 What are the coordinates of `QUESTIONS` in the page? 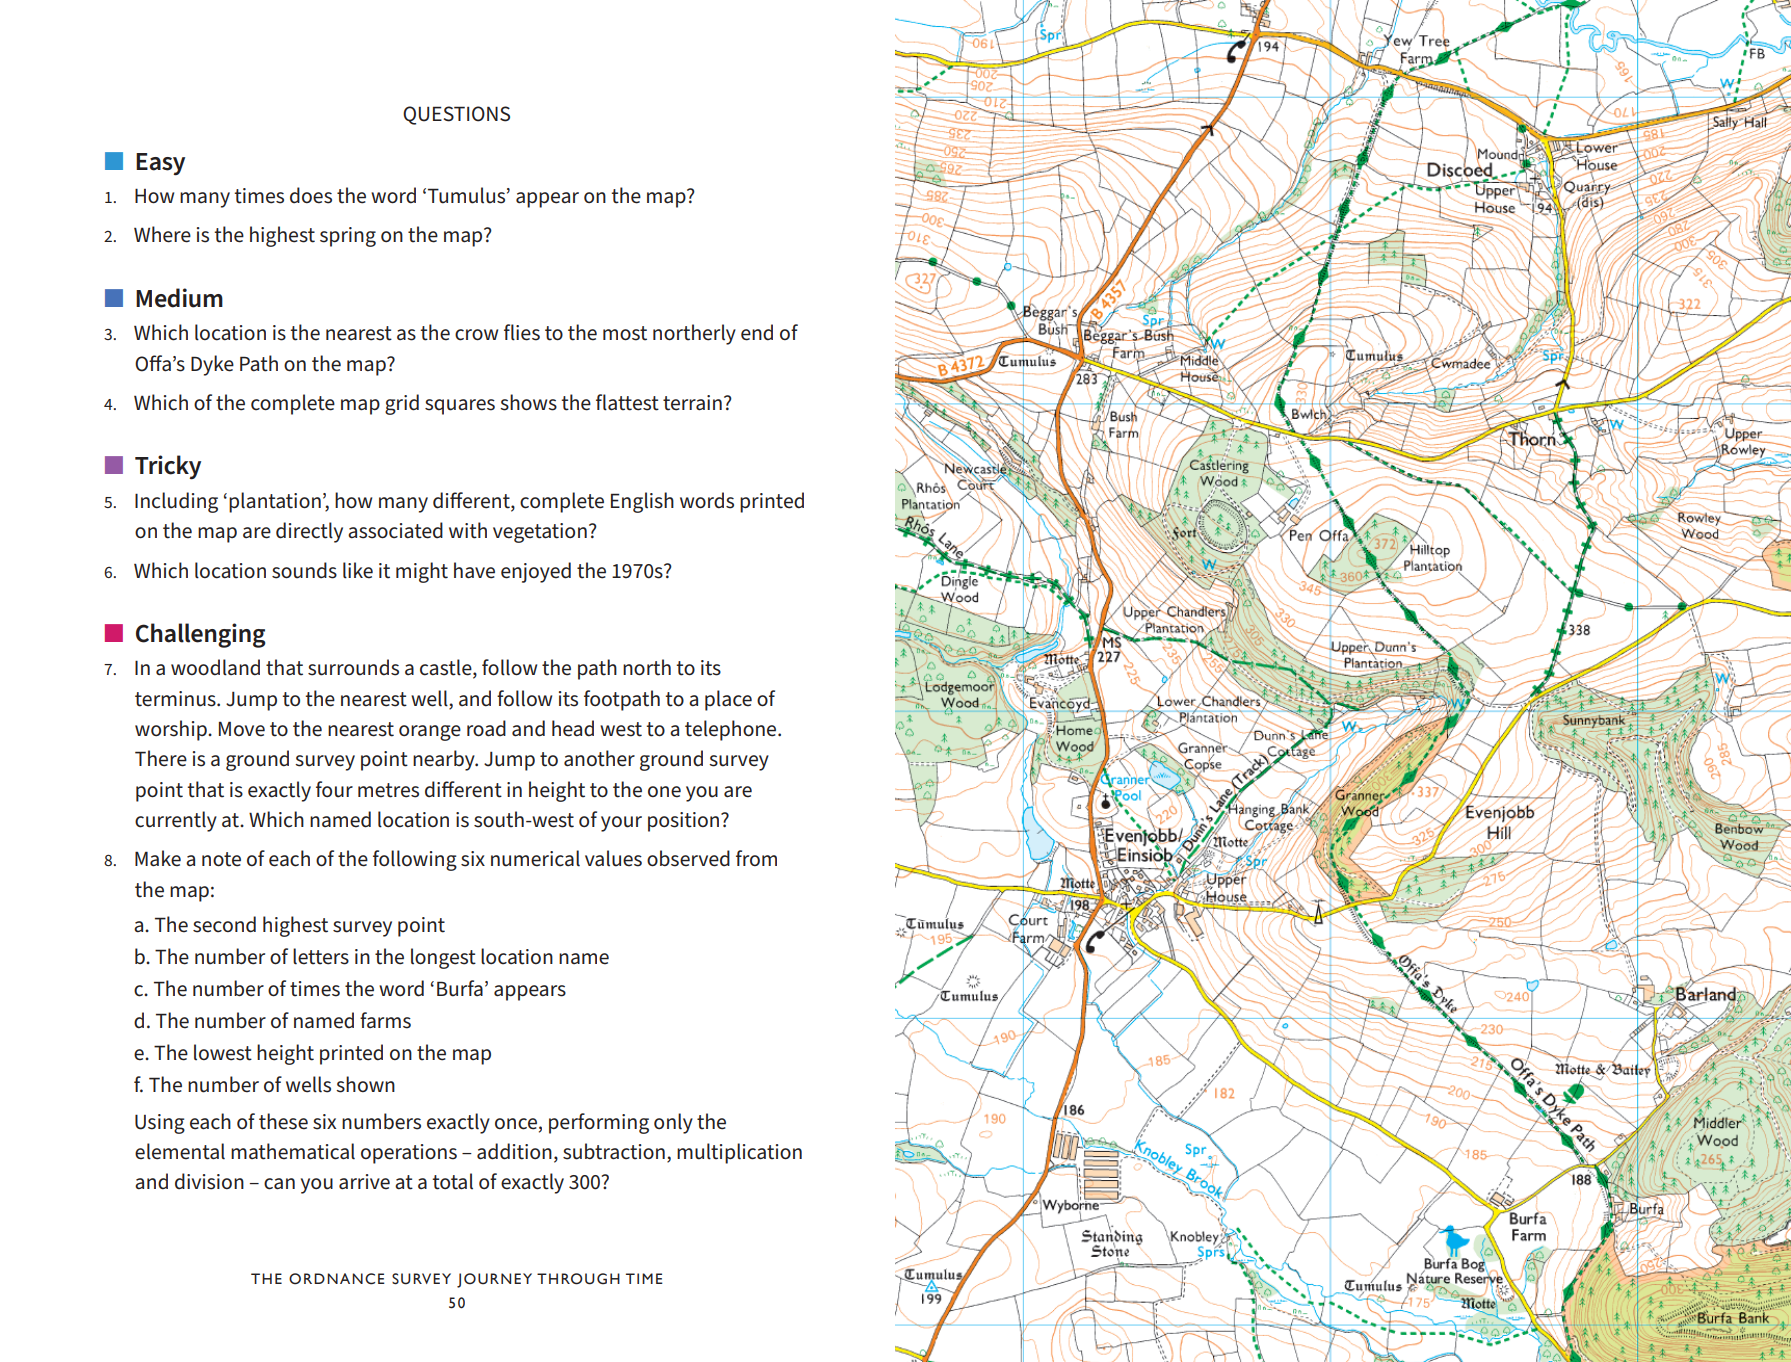 It's located at (456, 115).
